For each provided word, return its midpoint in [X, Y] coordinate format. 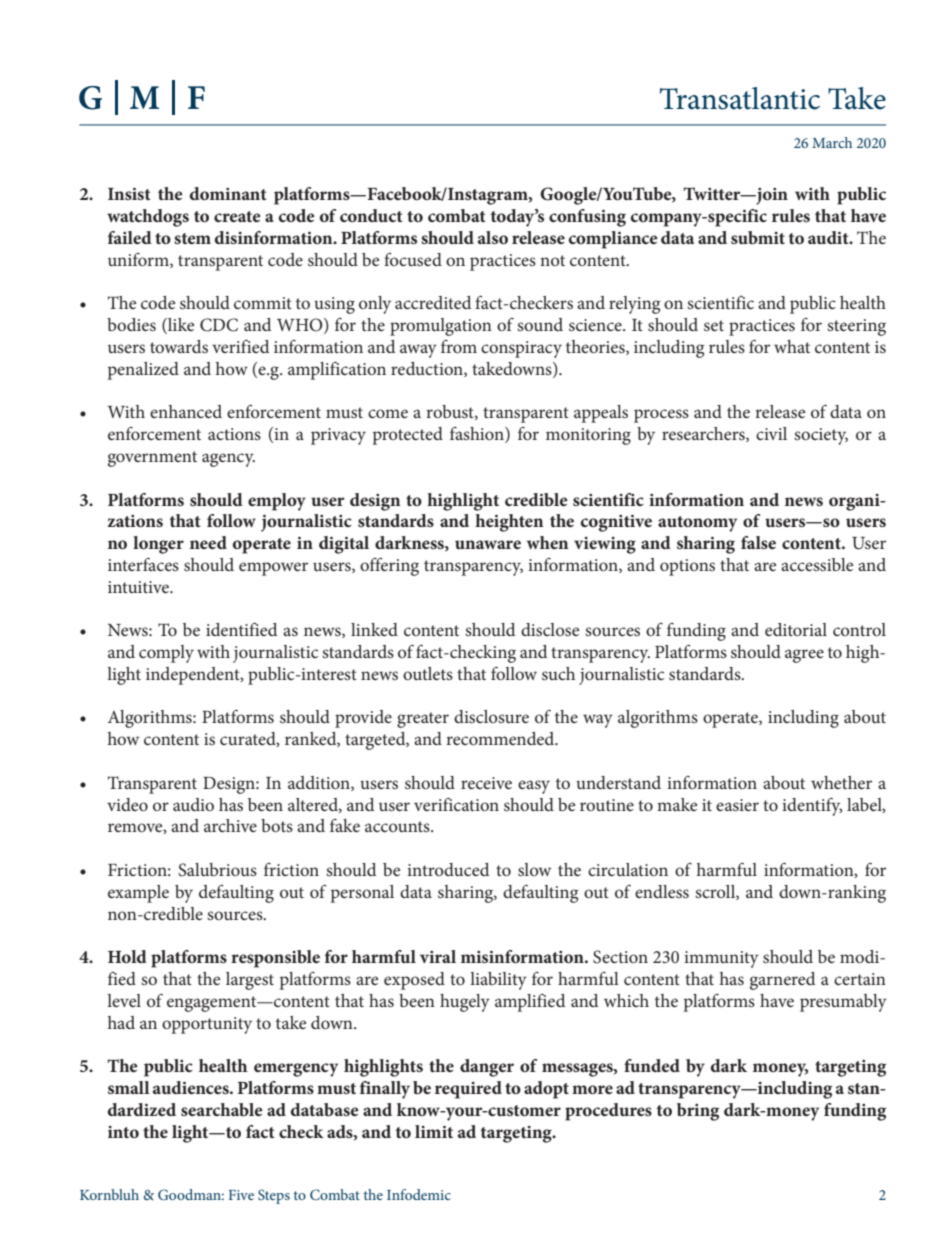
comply [166, 654]
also [493, 237]
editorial [796, 629]
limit [434, 1131]
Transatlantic [740, 98]
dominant [228, 193]
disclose [550, 629]
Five [241, 1195]
